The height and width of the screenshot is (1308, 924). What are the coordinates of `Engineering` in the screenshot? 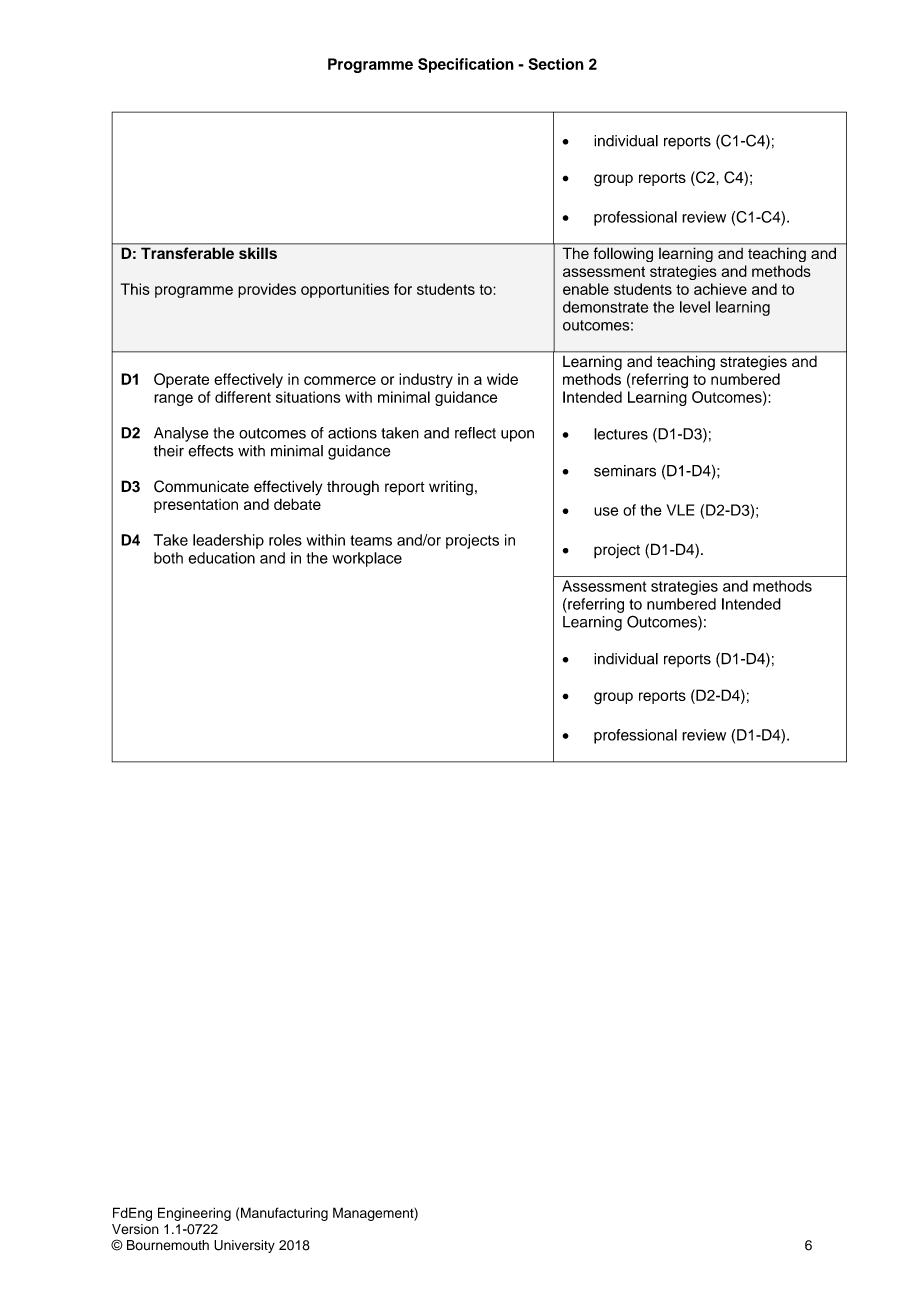 It's located at (194, 1214).
